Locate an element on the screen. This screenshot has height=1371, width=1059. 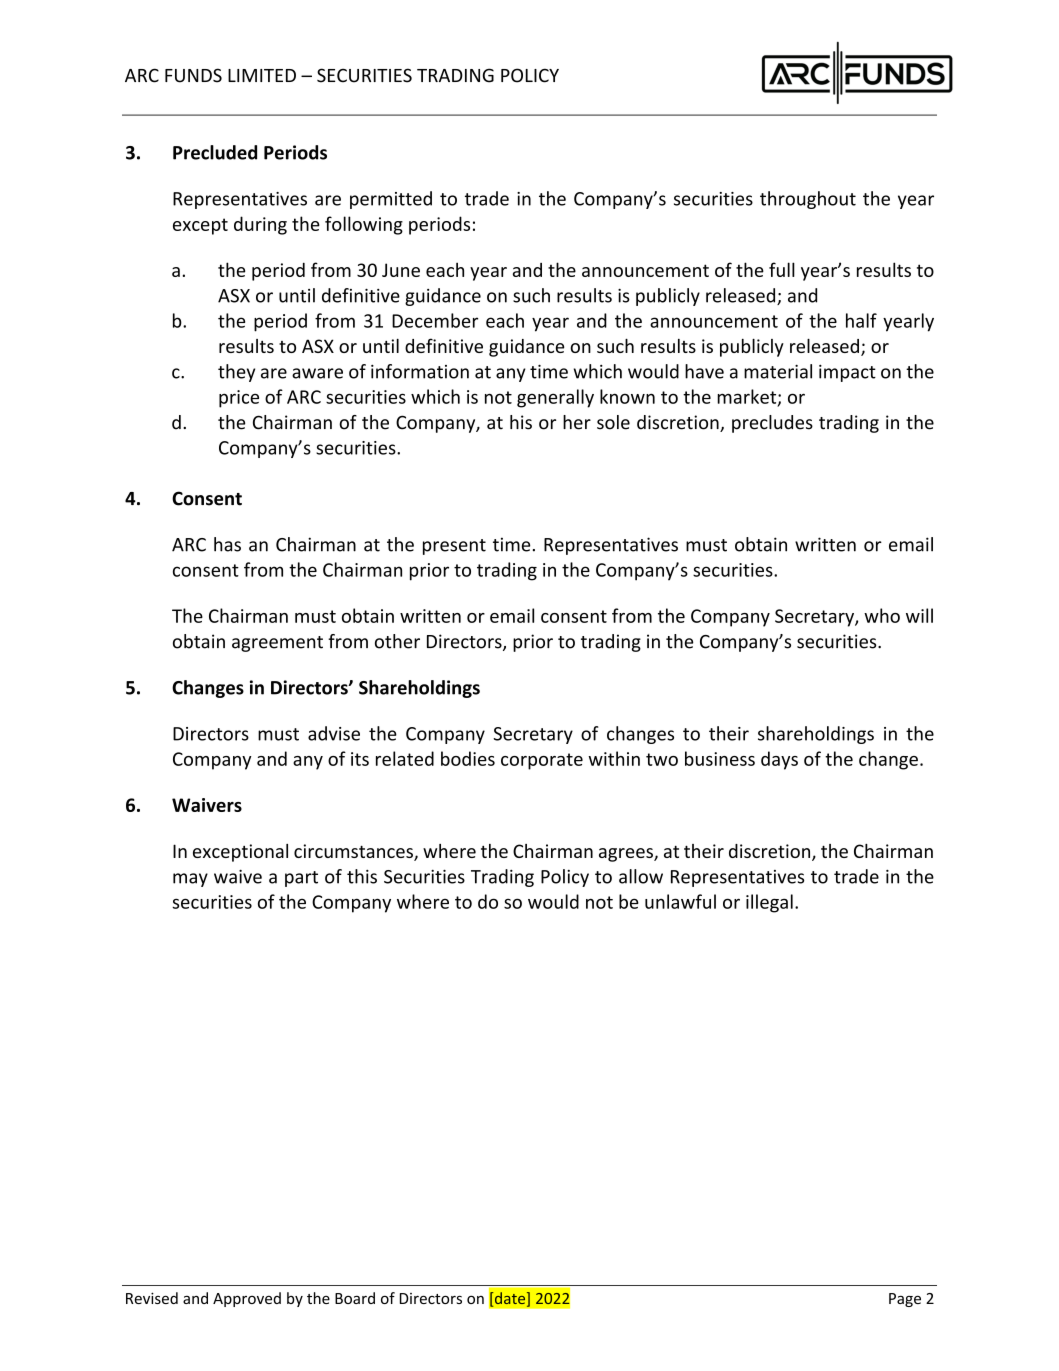
corporate is located at coordinates (542, 761).
